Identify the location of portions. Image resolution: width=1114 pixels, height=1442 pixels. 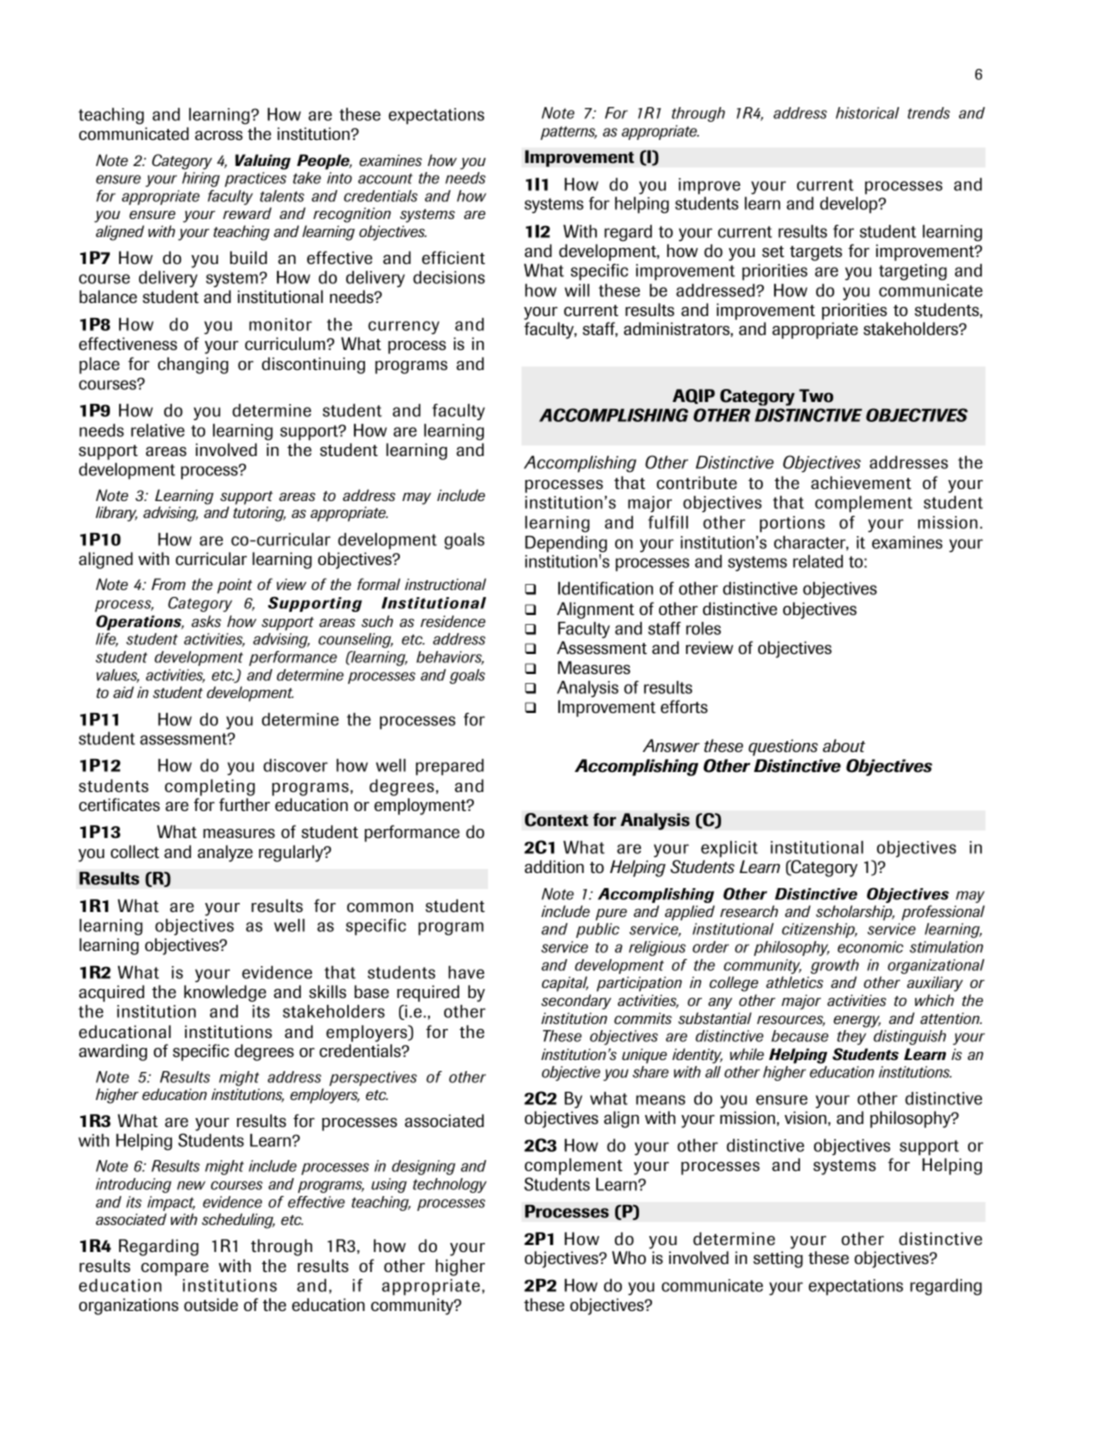
(792, 524).
